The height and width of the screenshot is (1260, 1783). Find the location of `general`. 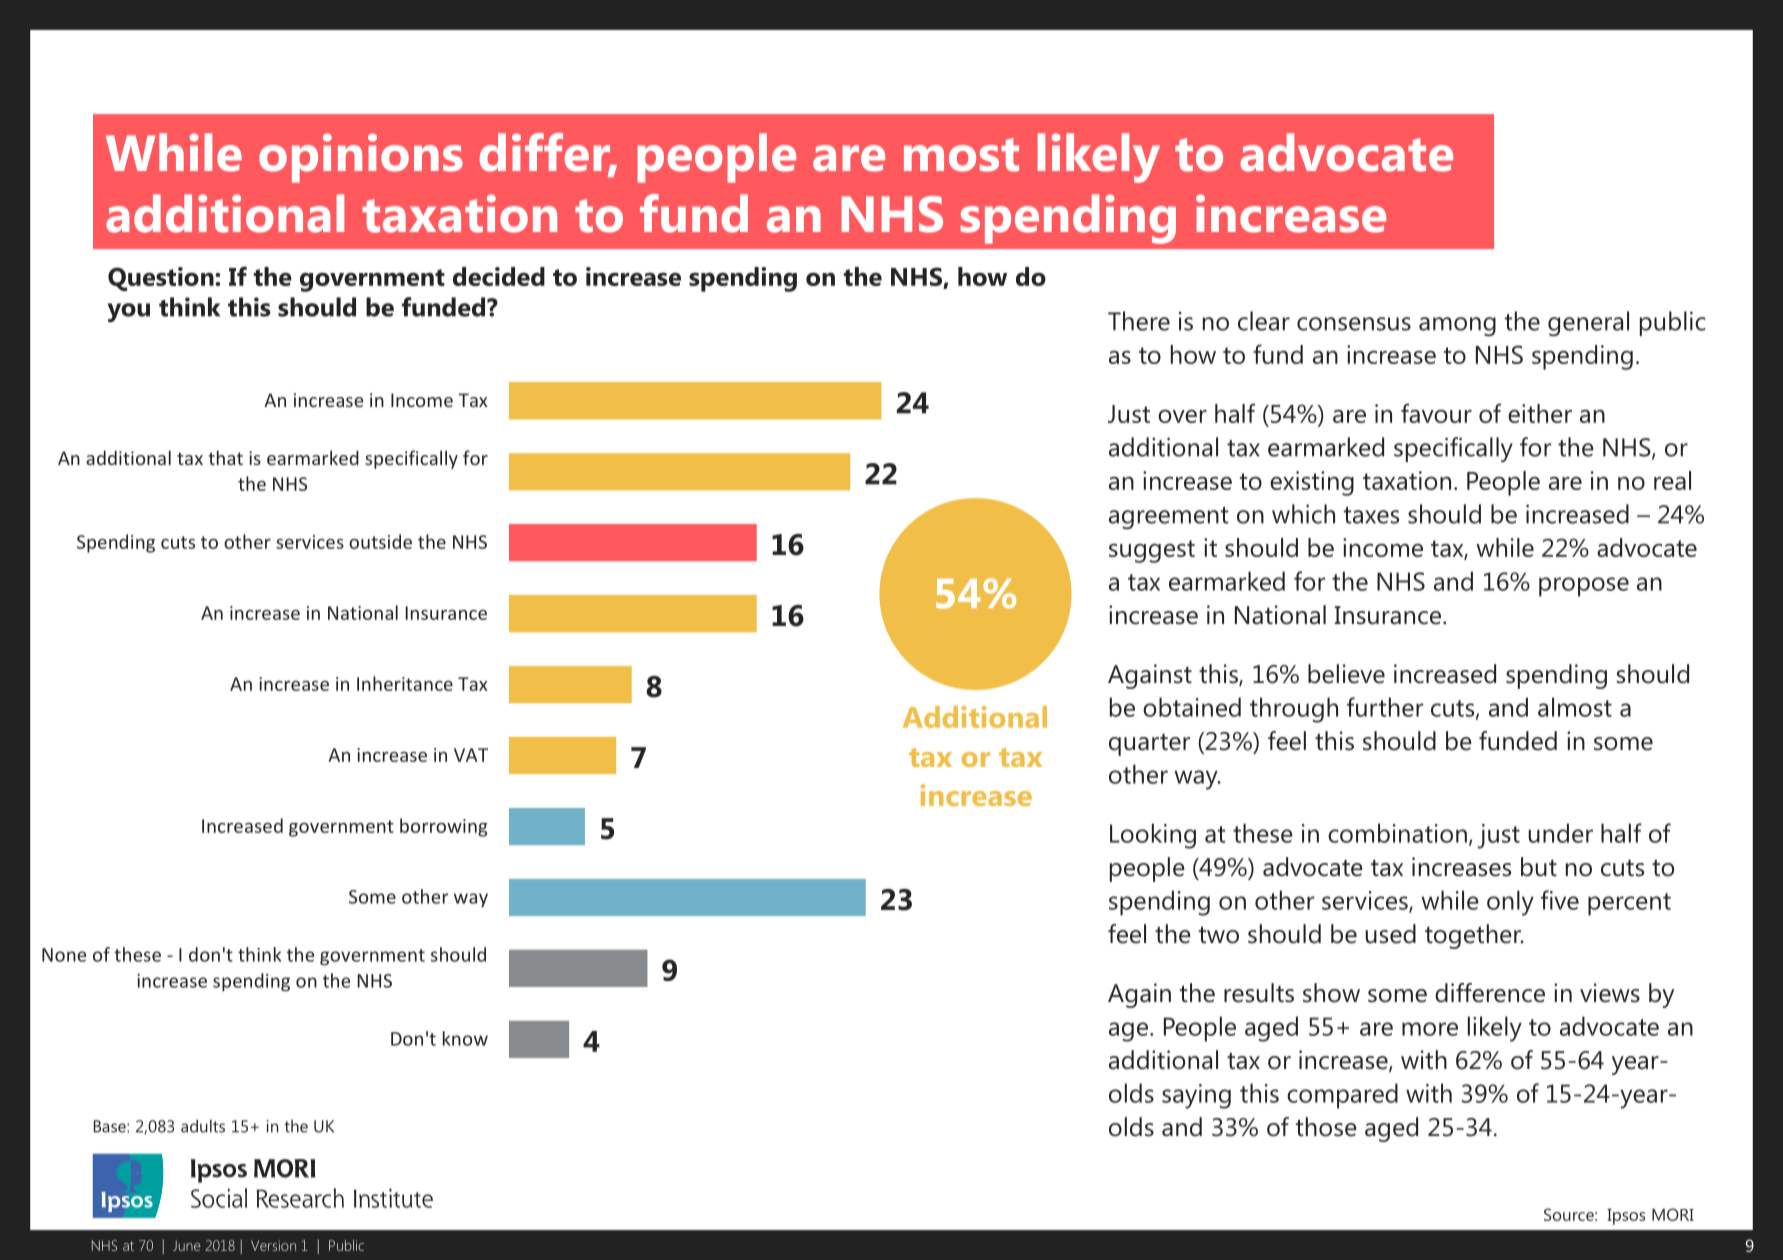

general is located at coordinates (1588, 323).
